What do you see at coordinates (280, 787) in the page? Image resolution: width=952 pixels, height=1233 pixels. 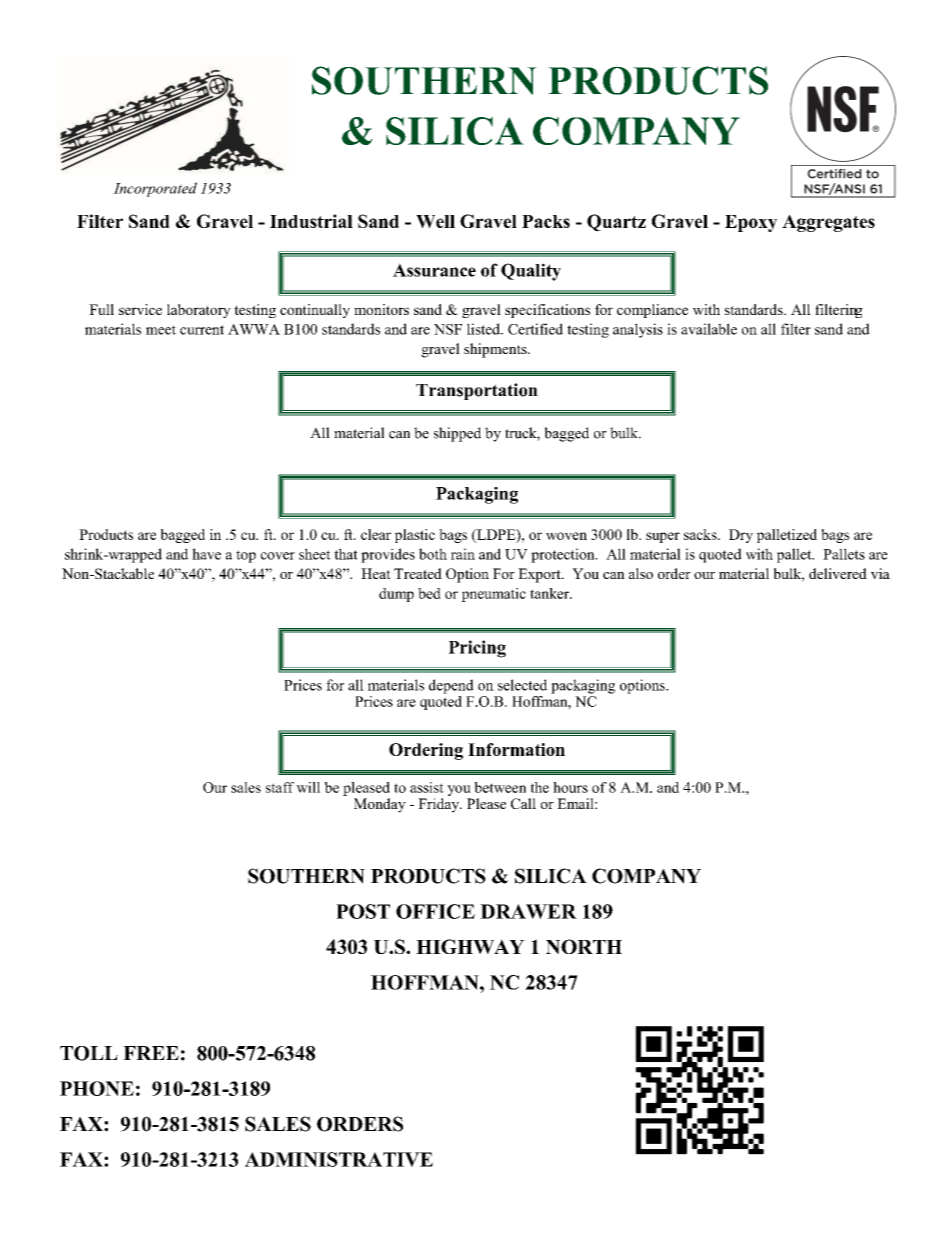 I see `staff` at bounding box center [280, 787].
